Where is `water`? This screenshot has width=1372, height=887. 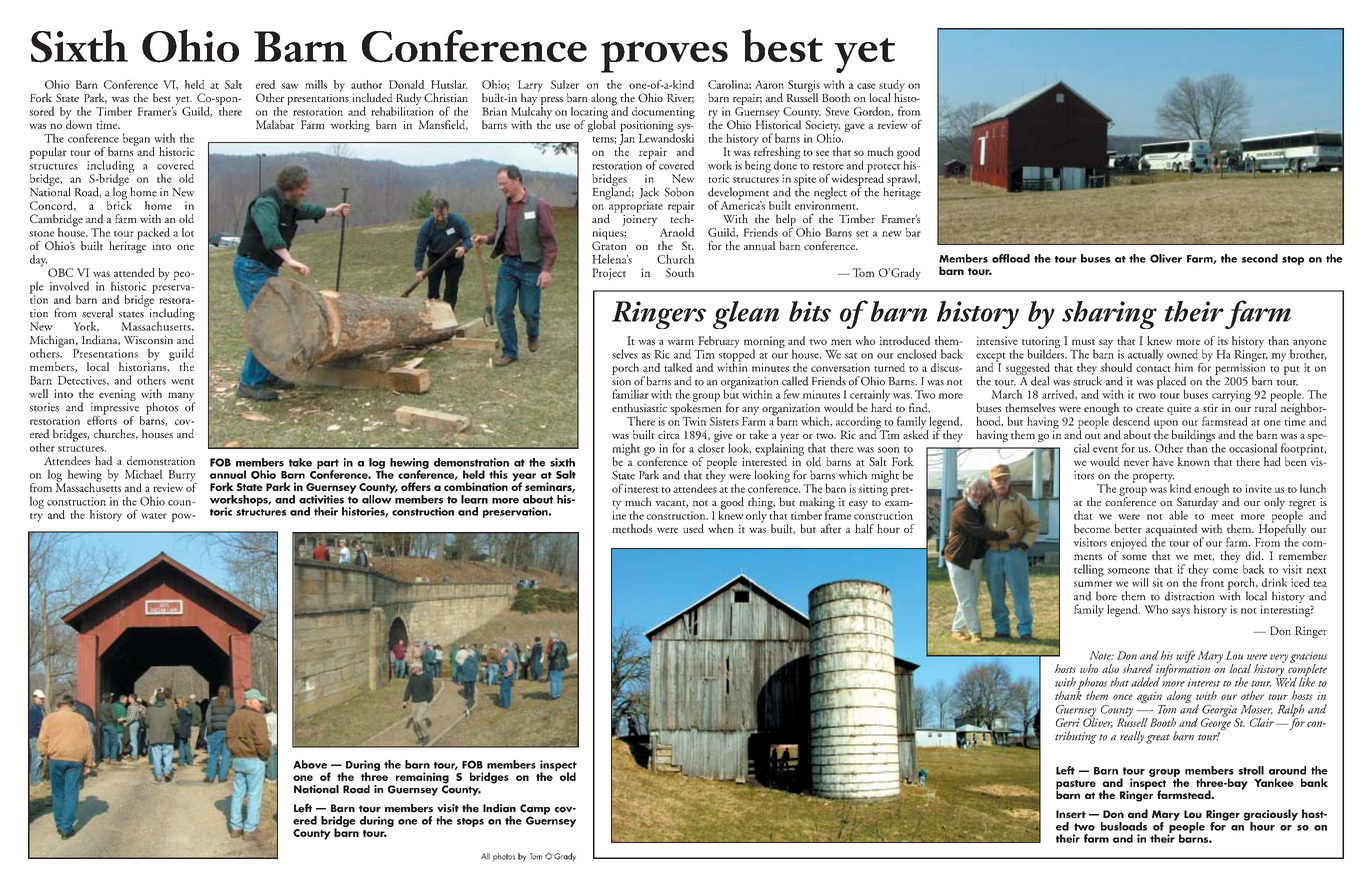 water is located at coordinates (154, 516).
